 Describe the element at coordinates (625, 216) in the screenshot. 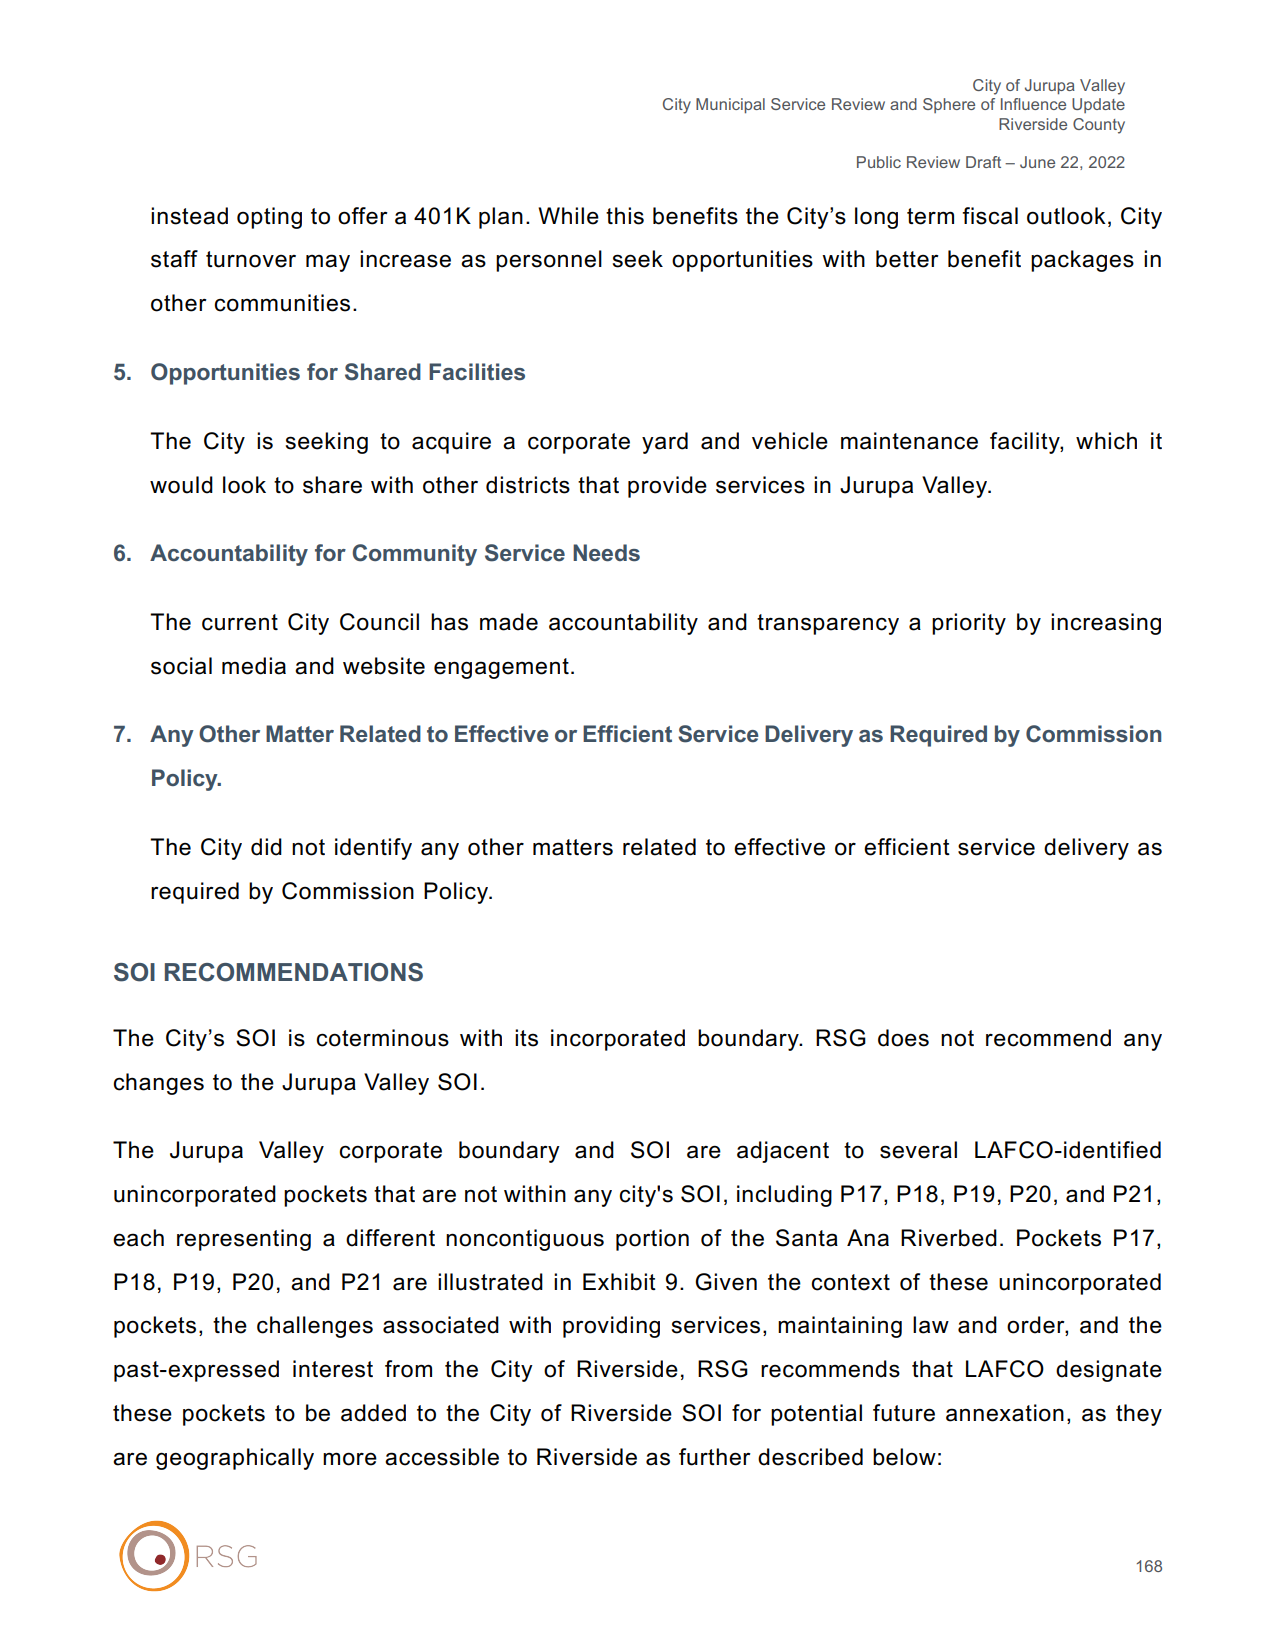

I see `this` at that location.
